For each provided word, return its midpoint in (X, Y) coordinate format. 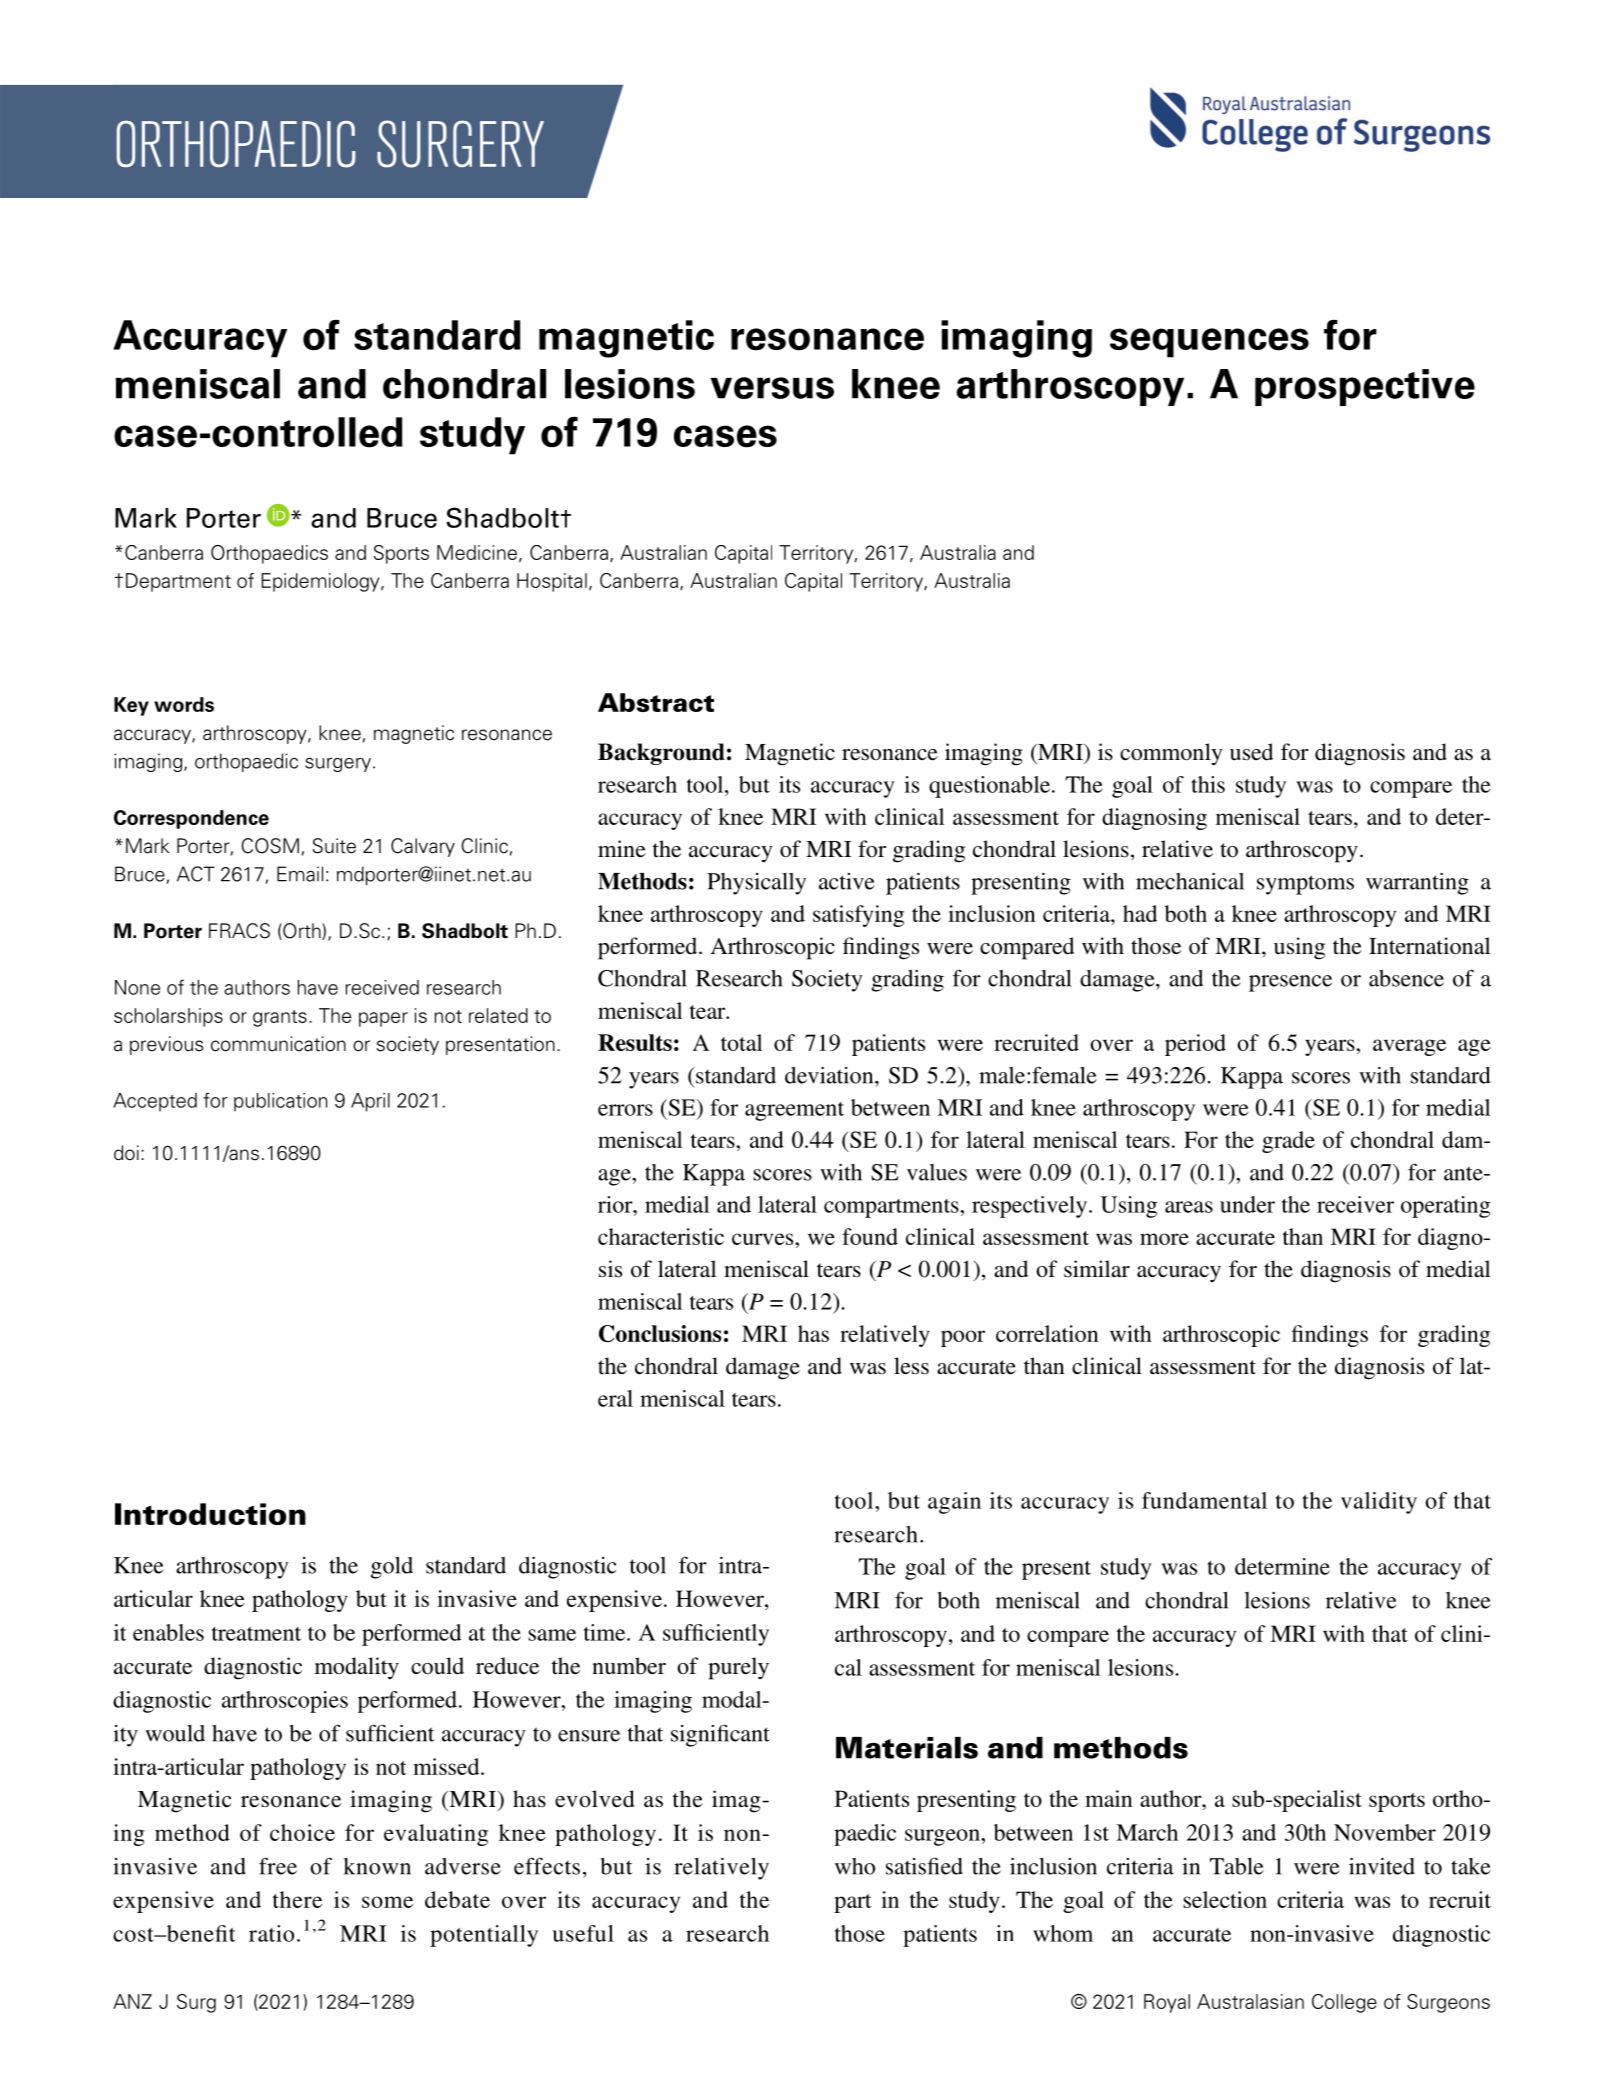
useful (583, 1933)
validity (1379, 1503)
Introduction (210, 1514)
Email (300, 874)
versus (772, 388)
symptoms (1305, 885)
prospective (1365, 387)
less (911, 1366)
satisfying (858, 916)
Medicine (477, 552)
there (297, 1899)
